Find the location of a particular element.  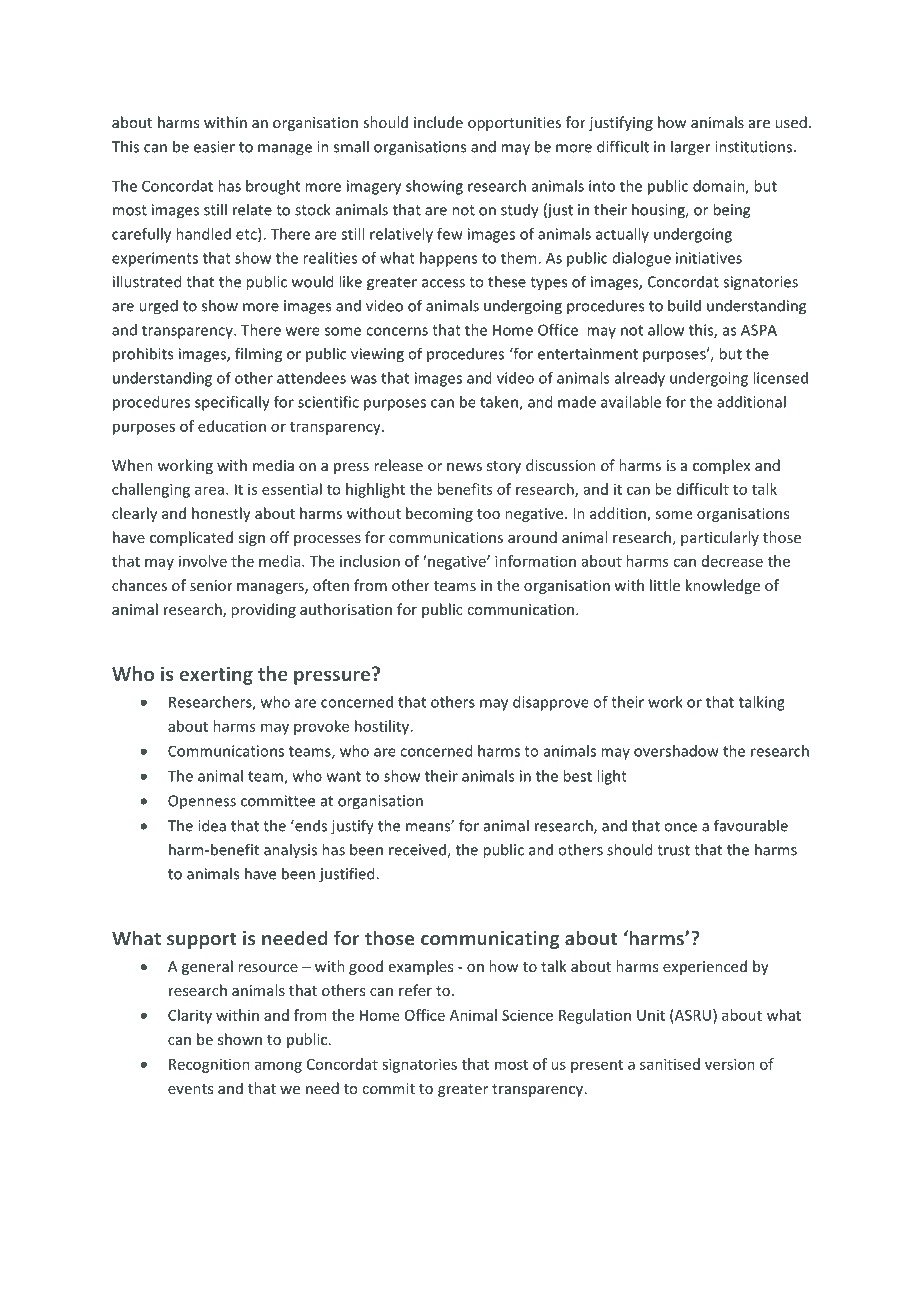

knowledge is located at coordinates (723, 586).
